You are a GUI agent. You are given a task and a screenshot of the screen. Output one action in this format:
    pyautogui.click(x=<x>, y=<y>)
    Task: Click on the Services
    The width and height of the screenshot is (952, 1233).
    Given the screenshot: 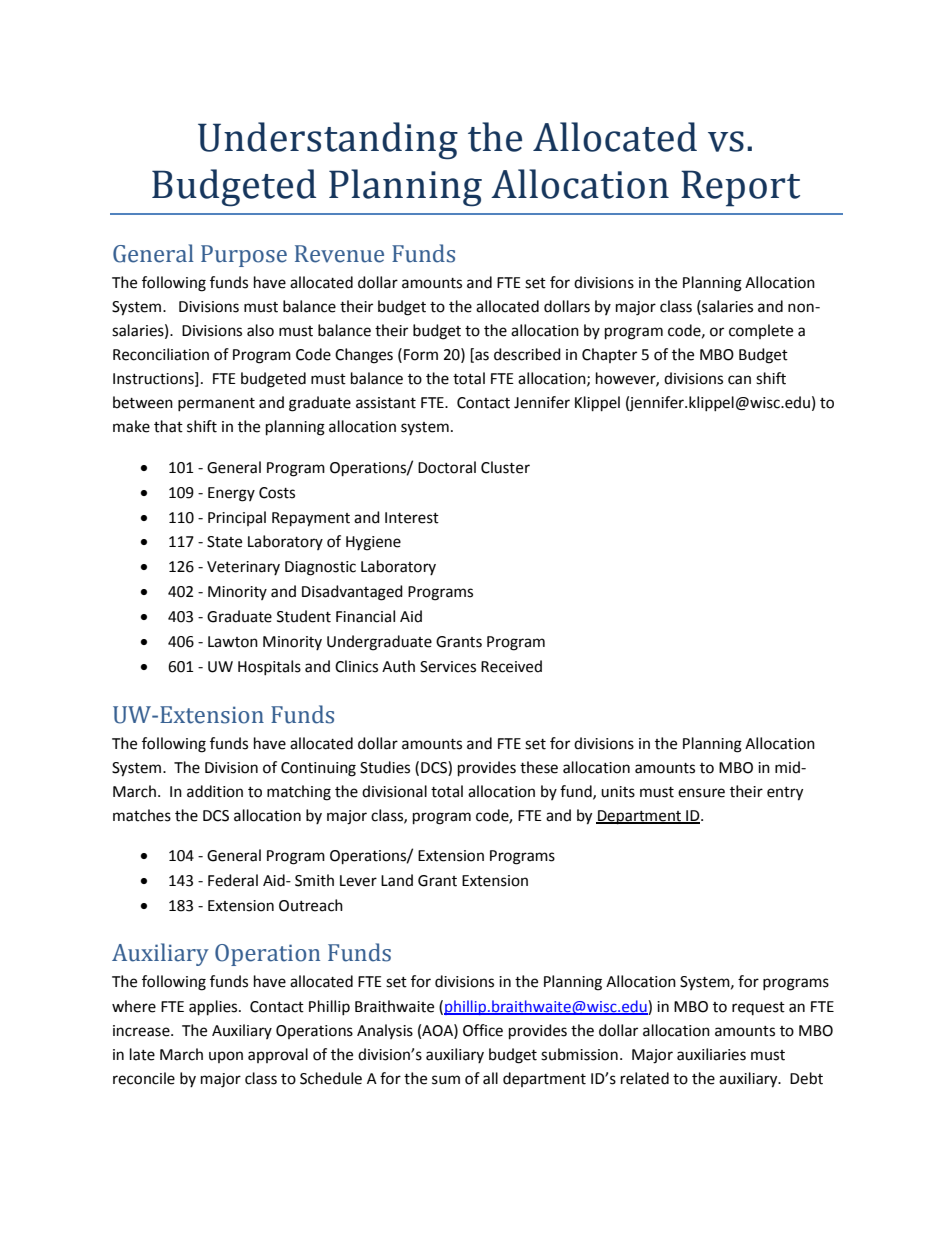 What is the action you would take?
    pyautogui.click(x=448, y=667)
